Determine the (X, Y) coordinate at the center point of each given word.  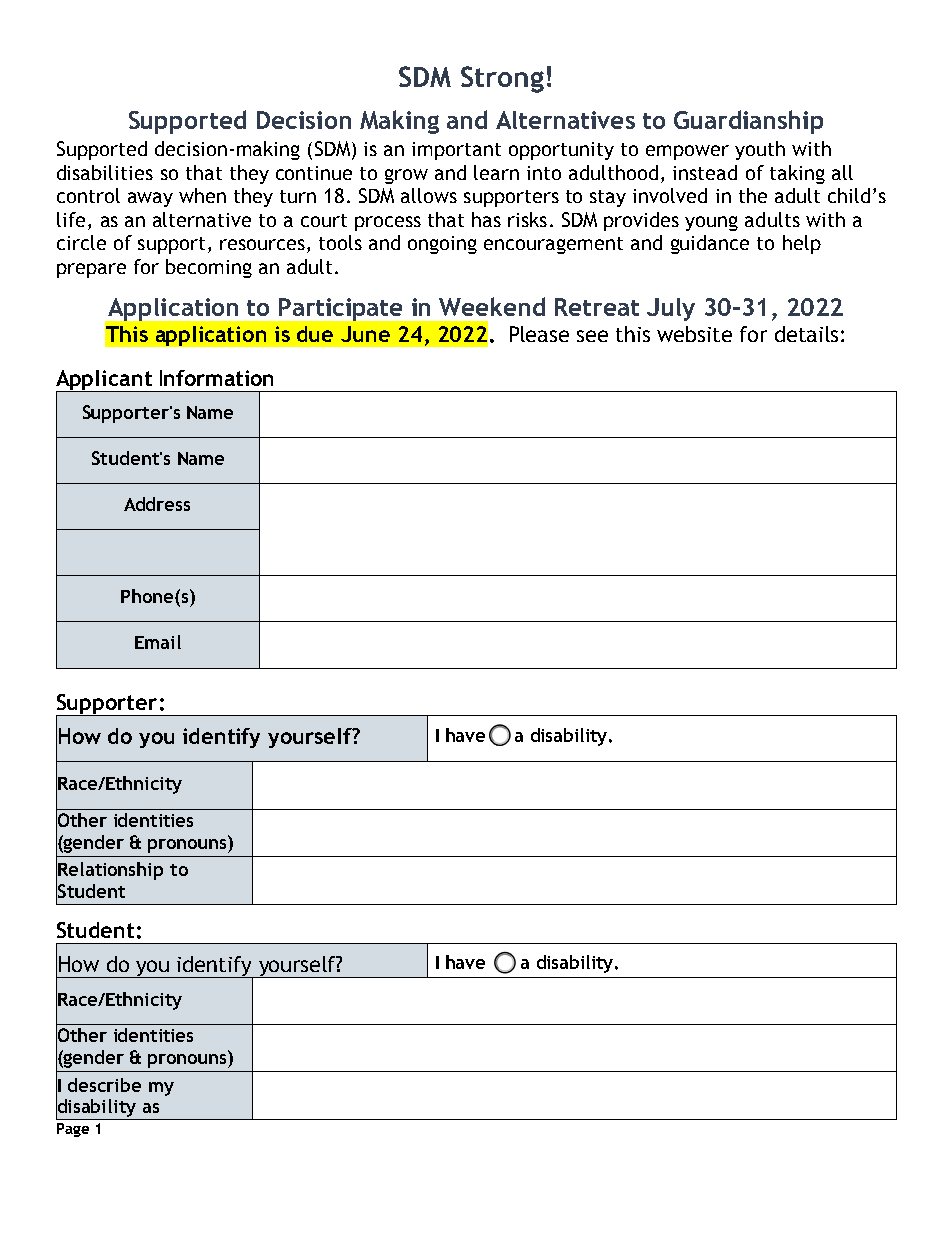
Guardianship (748, 122)
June (365, 334)
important (456, 151)
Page (73, 1130)
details (806, 334)
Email (158, 642)
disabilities (105, 172)
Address (157, 504)
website (694, 334)
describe (104, 1085)
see (592, 336)
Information (216, 378)
